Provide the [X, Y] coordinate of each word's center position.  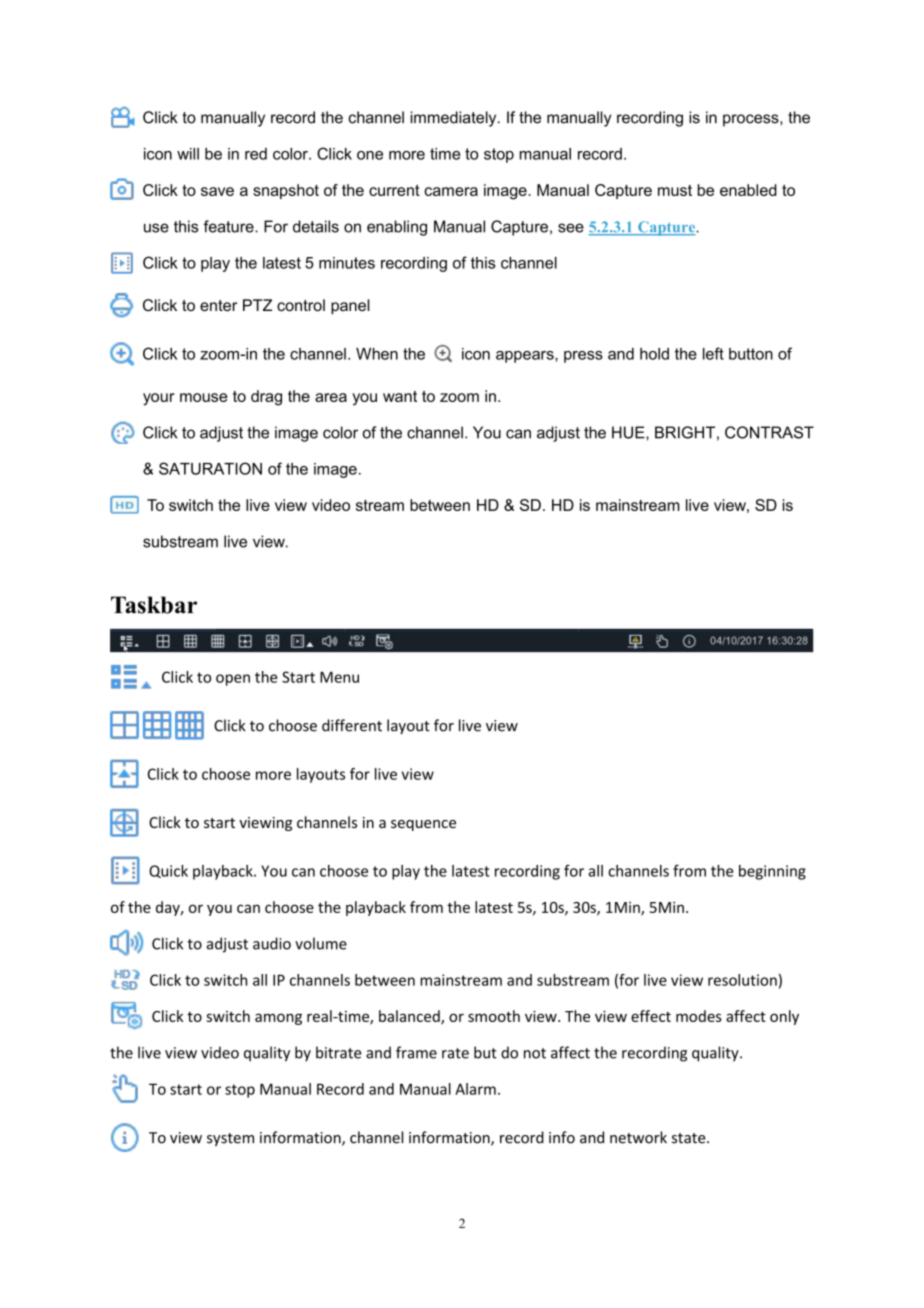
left [713, 353]
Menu [339, 677]
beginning [772, 872]
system [230, 1139]
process [752, 120]
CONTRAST [769, 432]
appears [526, 357]
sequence [423, 825]
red [256, 154]
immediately [455, 119]
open [233, 680]
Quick [168, 871]
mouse [204, 397]
